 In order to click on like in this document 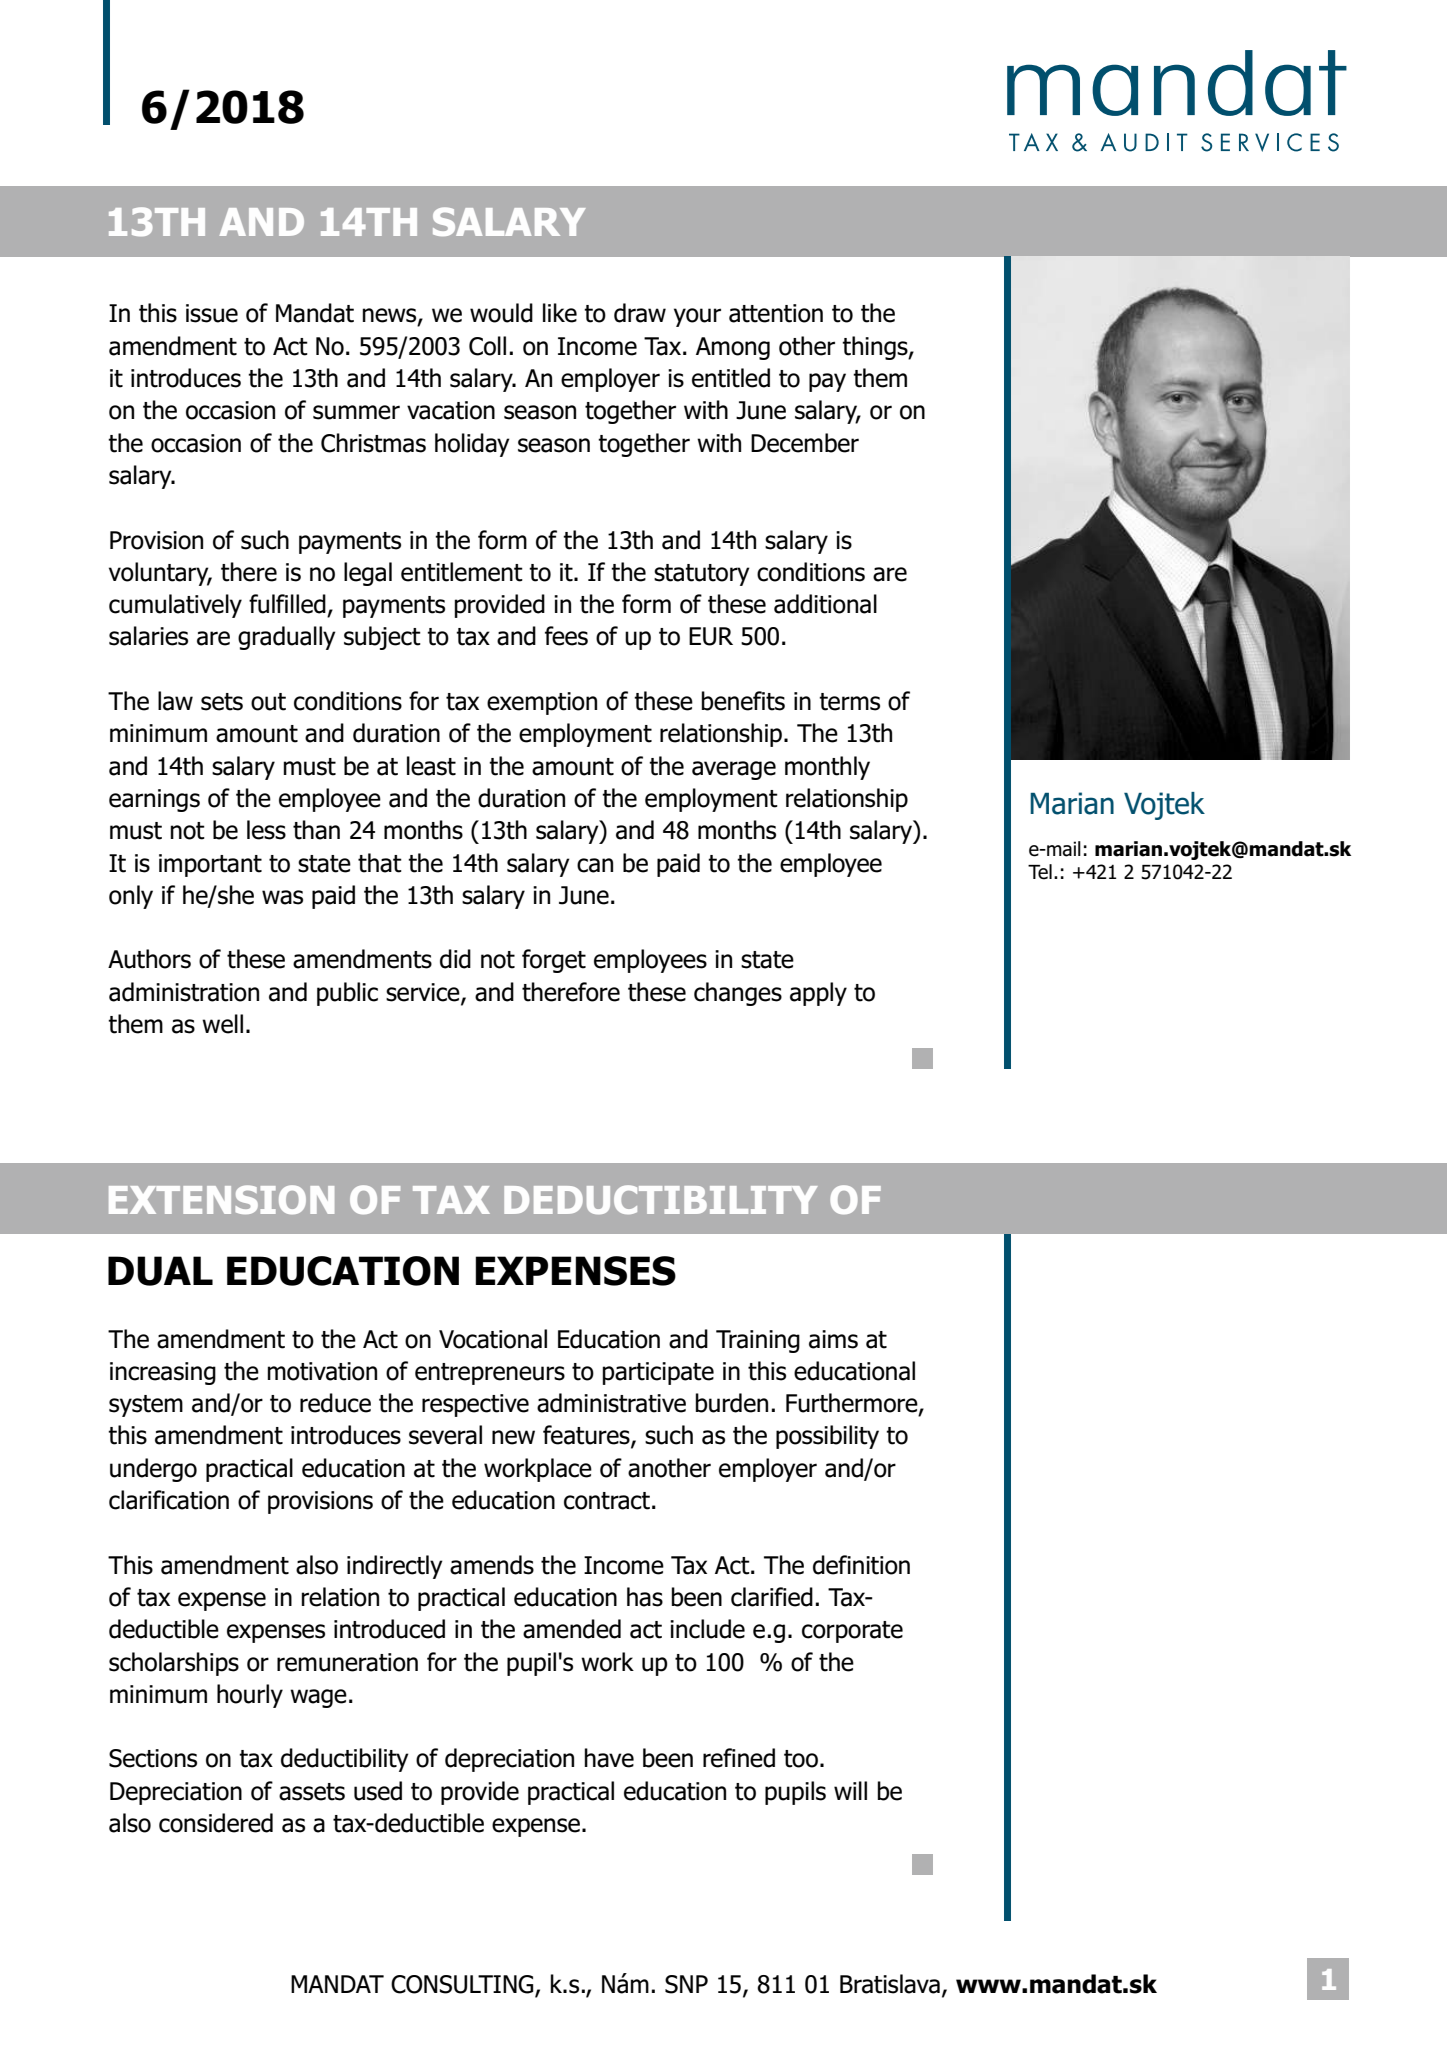, I will do `click(560, 313)`.
